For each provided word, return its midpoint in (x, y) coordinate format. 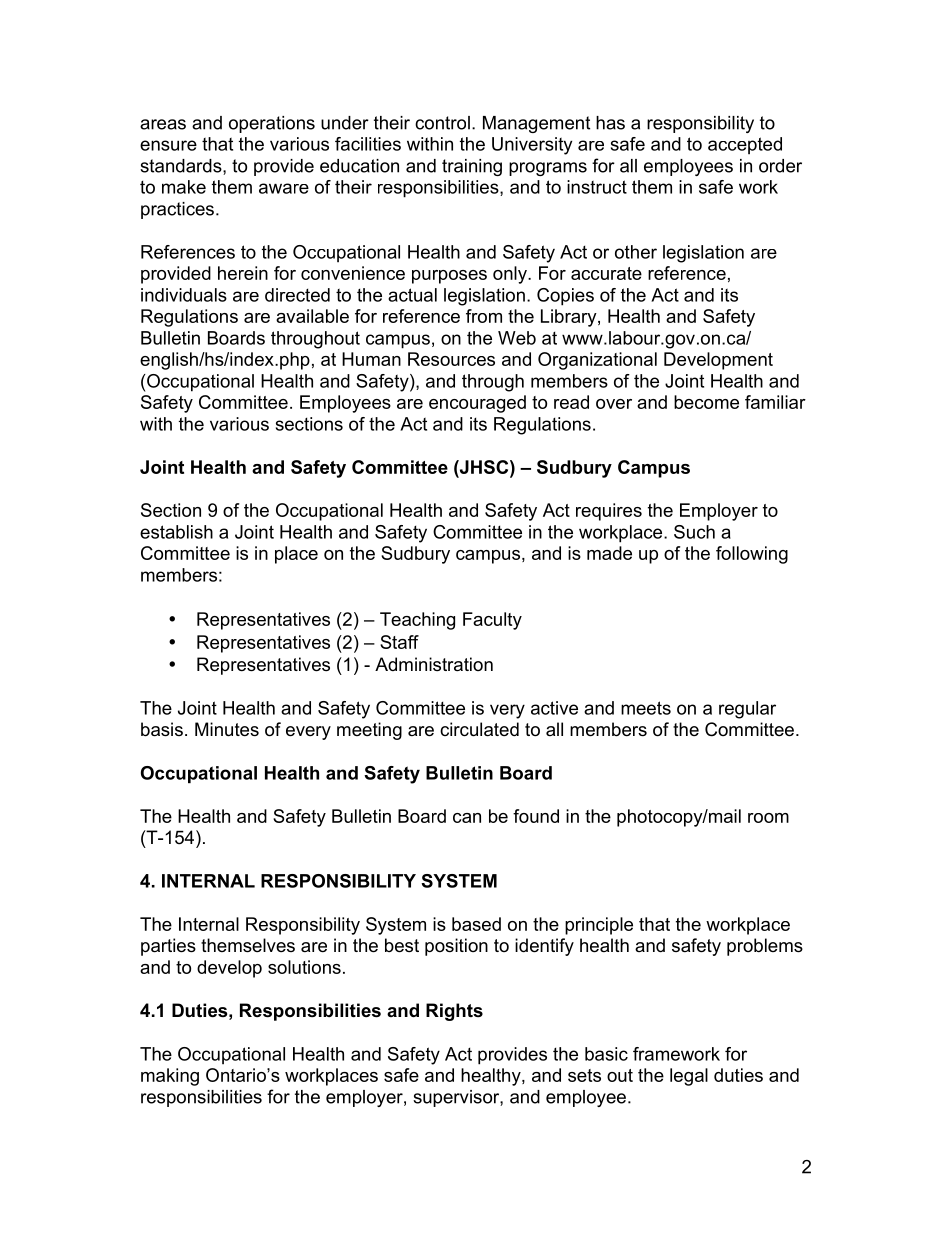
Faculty (492, 621)
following (752, 555)
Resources (451, 359)
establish (176, 532)
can (467, 818)
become (706, 402)
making (170, 1077)
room (768, 818)
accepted (745, 146)
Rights (454, 1012)
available (312, 316)
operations (272, 124)
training (472, 167)
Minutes (227, 729)
